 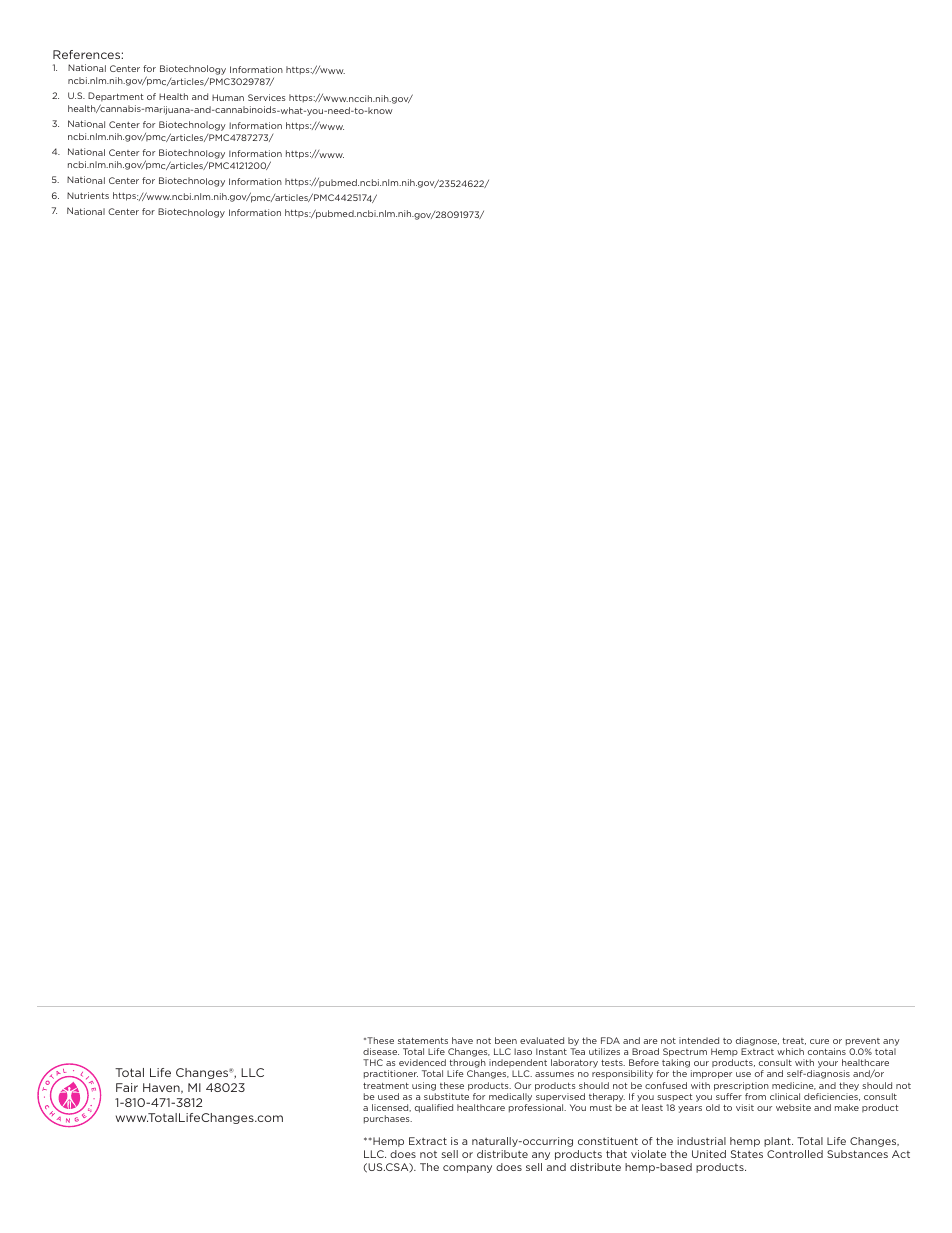 What do you see at coordinates (267, 97) in the page?
I see `Services` at bounding box center [267, 97].
